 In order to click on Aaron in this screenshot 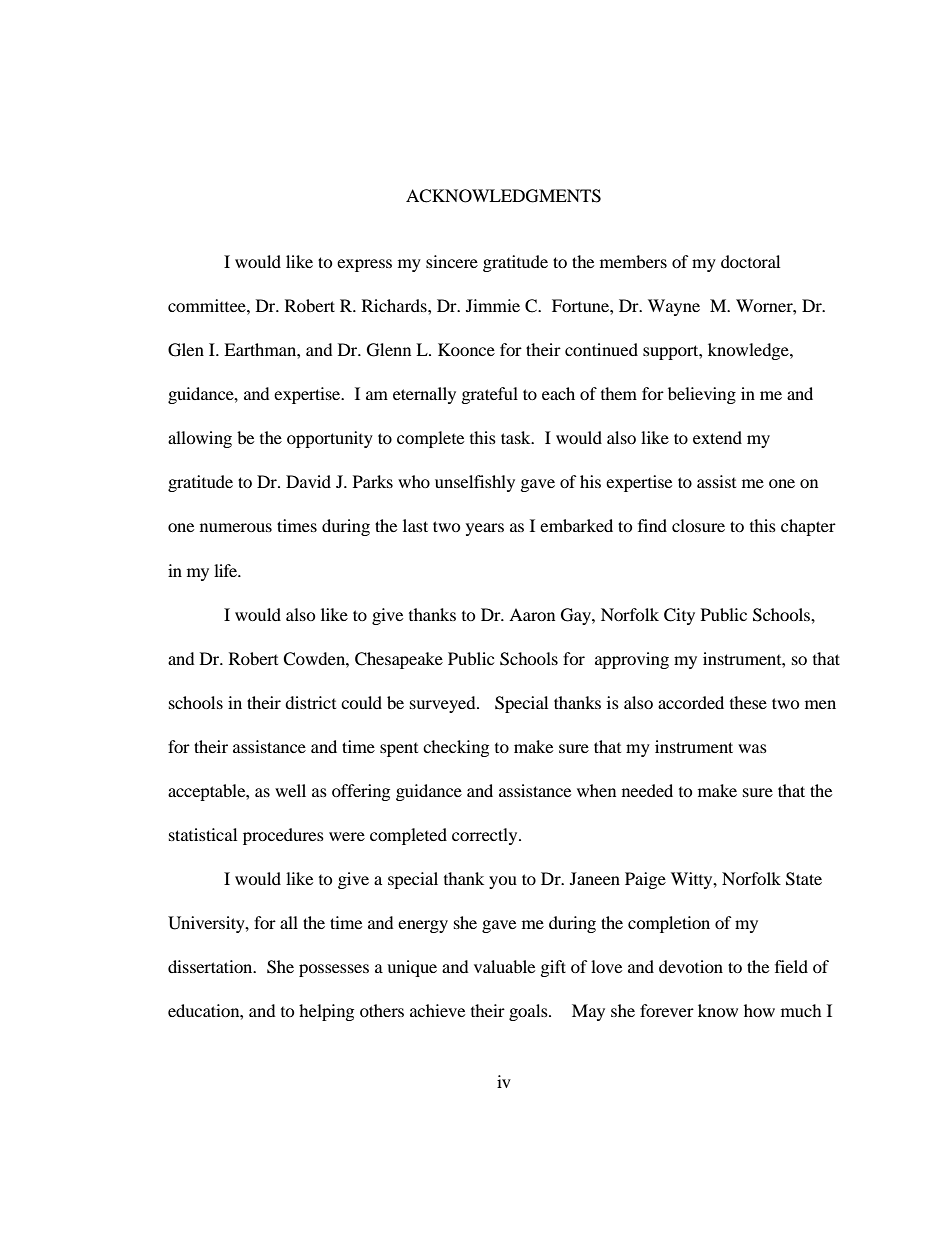, I will do `click(532, 614)`.
